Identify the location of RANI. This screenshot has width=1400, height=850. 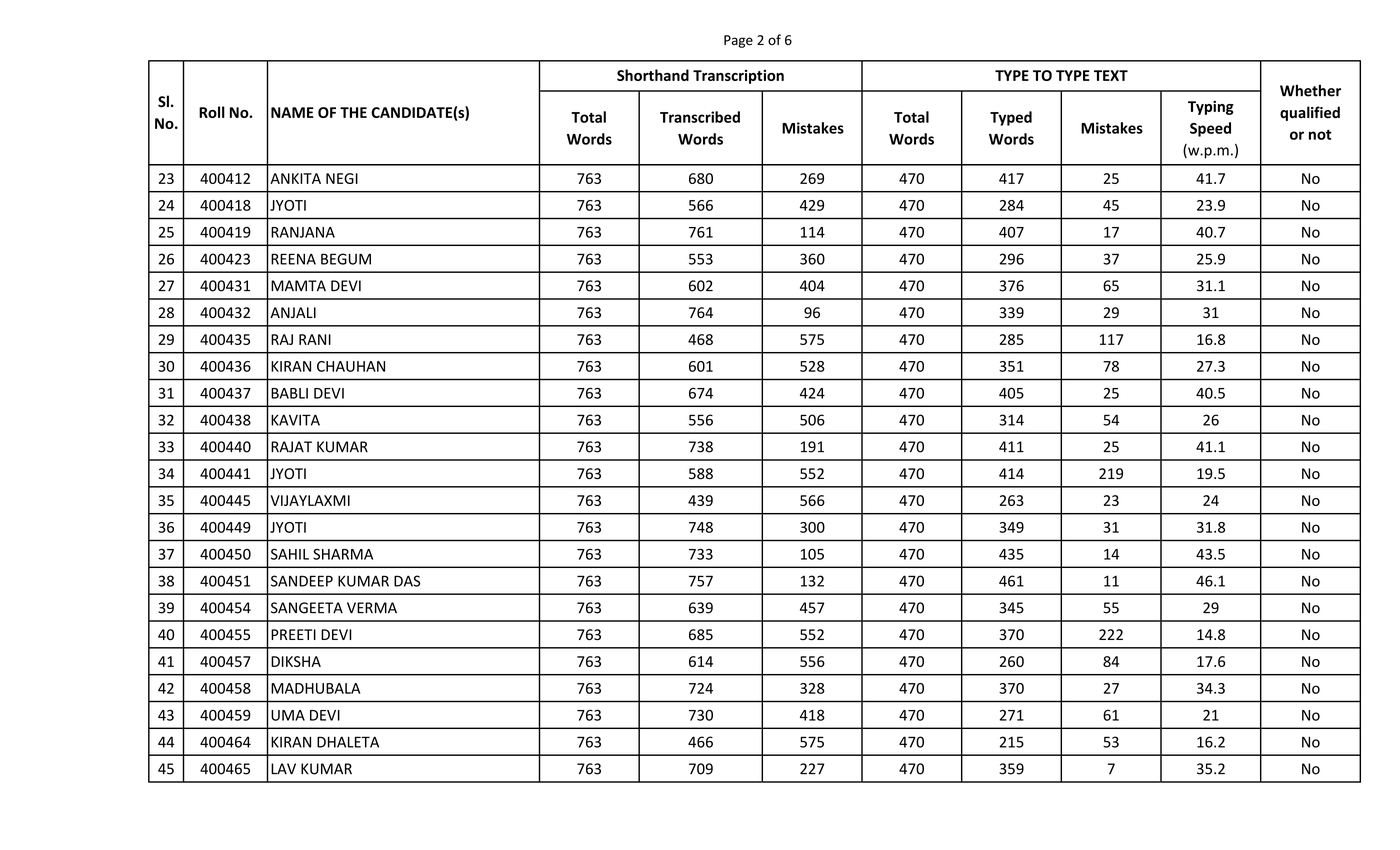
(315, 339).
